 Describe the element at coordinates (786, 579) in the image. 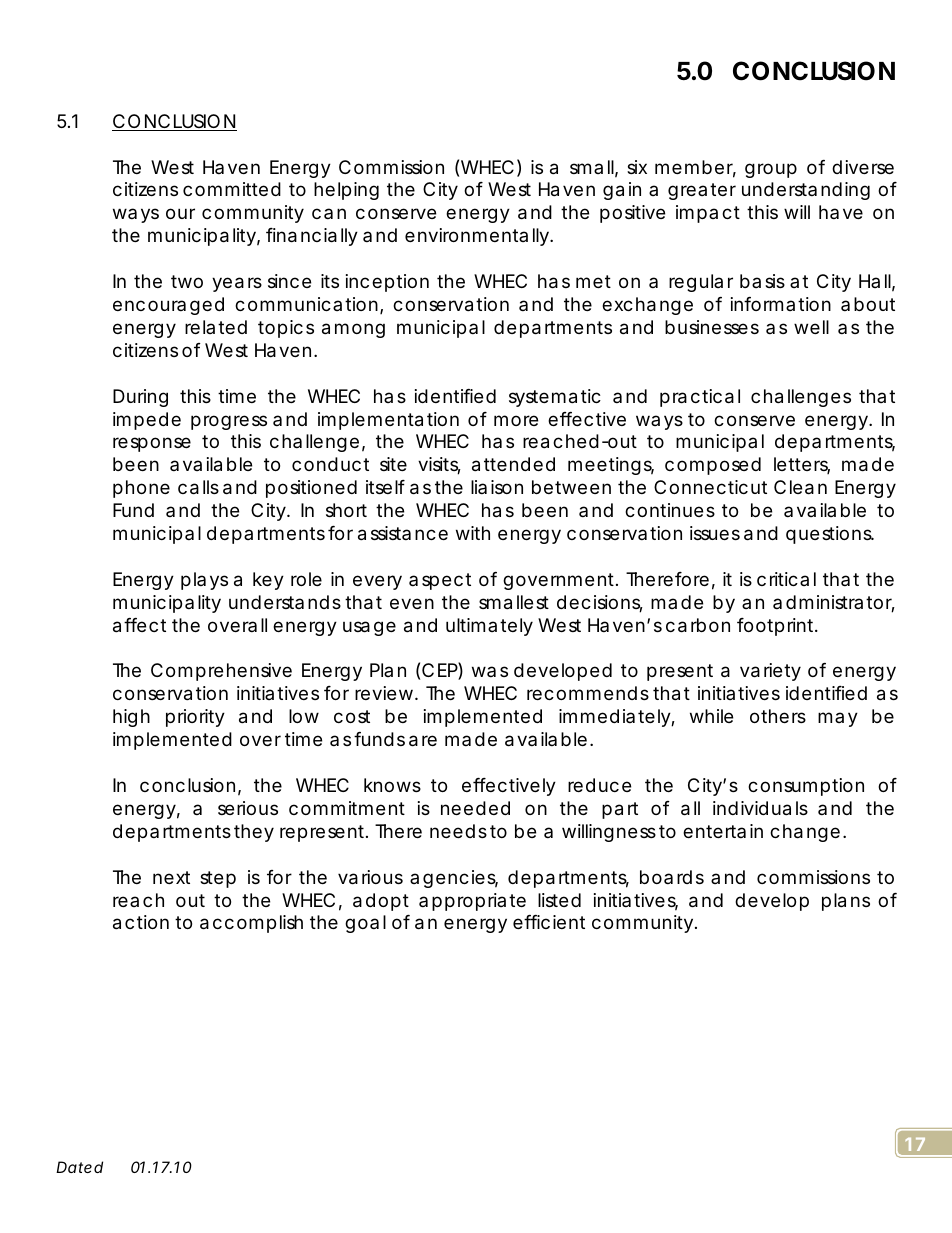

I see `critical` at that location.
